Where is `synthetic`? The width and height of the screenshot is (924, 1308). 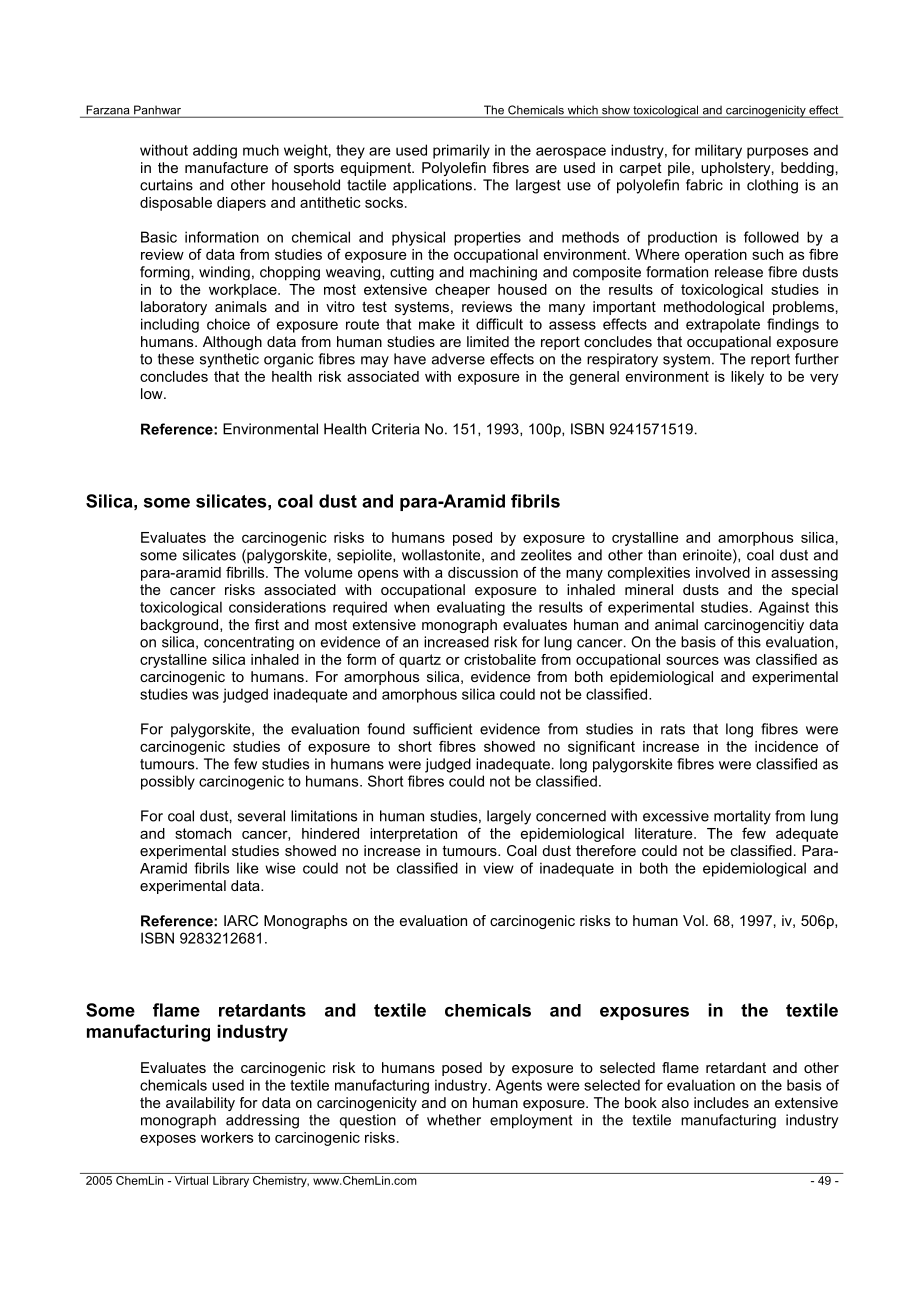
synthetic is located at coordinates (229, 360).
